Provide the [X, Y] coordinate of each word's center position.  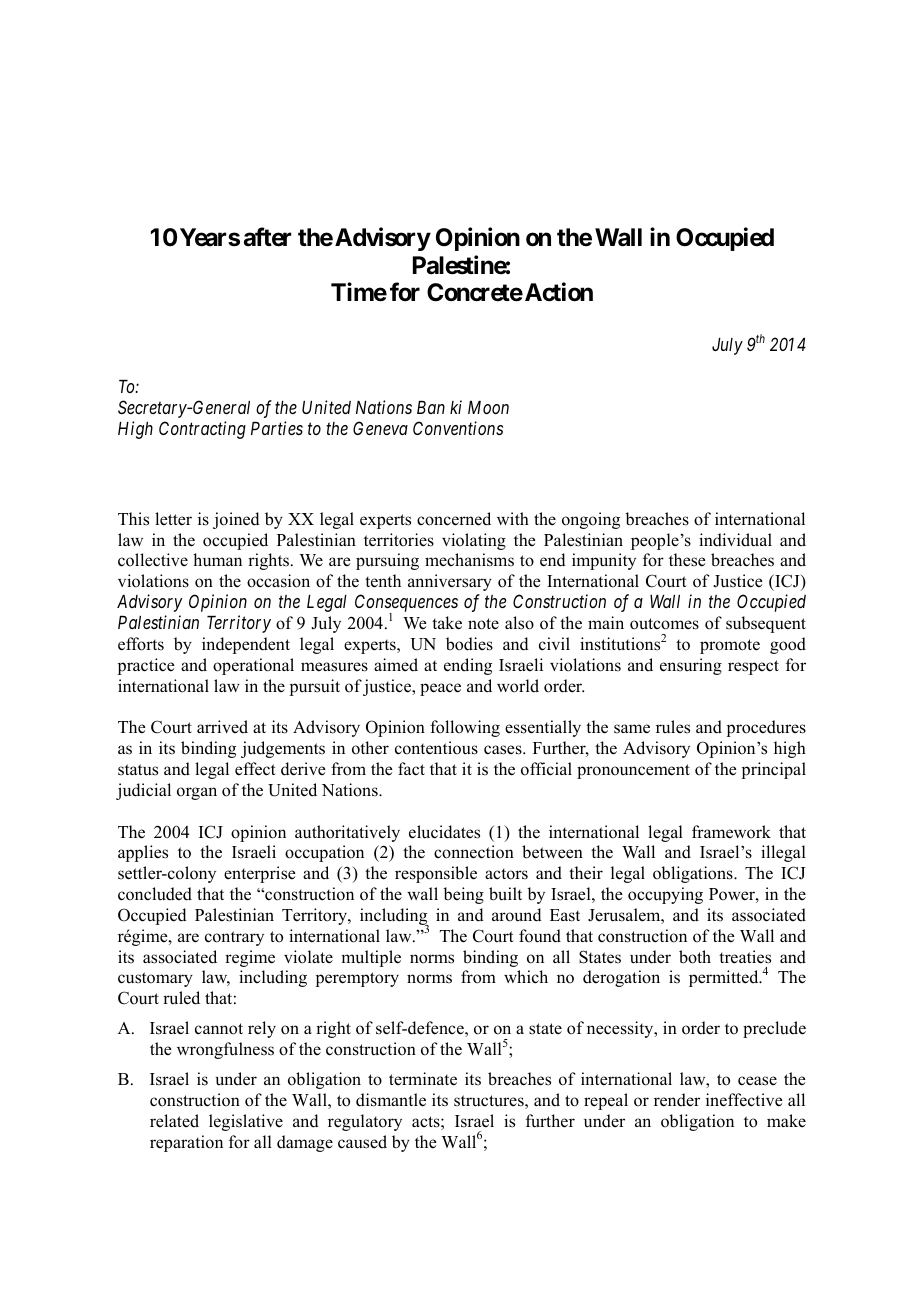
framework [731, 832]
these [687, 560]
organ [197, 793]
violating [474, 541]
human [217, 559]
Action [557, 292]
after [267, 237]
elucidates [444, 832]
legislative [246, 1122]
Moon [488, 407]
